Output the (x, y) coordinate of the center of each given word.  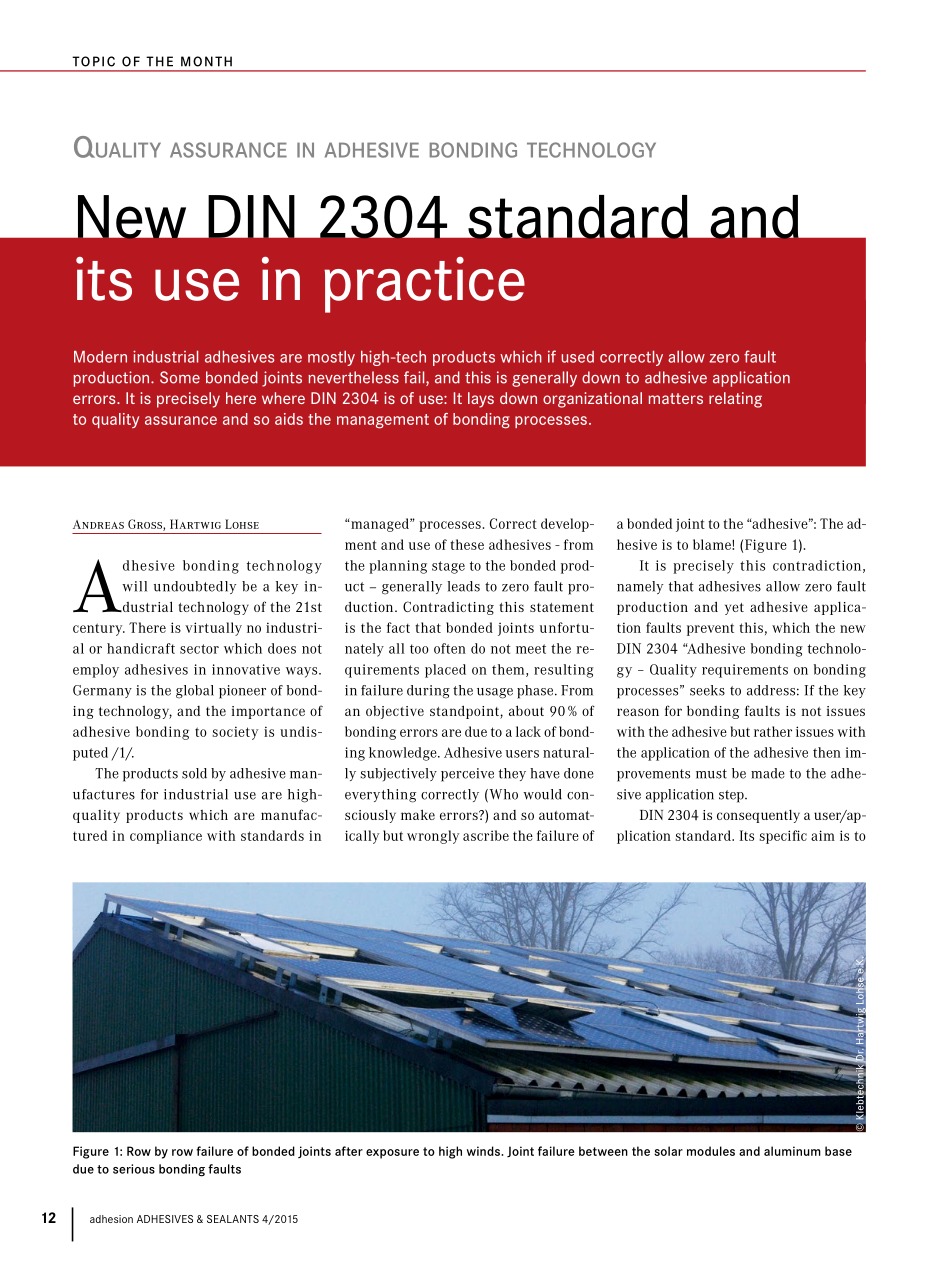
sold (194, 773)
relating (735, 400)
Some (180, 377)
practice (424, 285)
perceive (467, 775)
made (768, 773)
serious (134, 1169)
